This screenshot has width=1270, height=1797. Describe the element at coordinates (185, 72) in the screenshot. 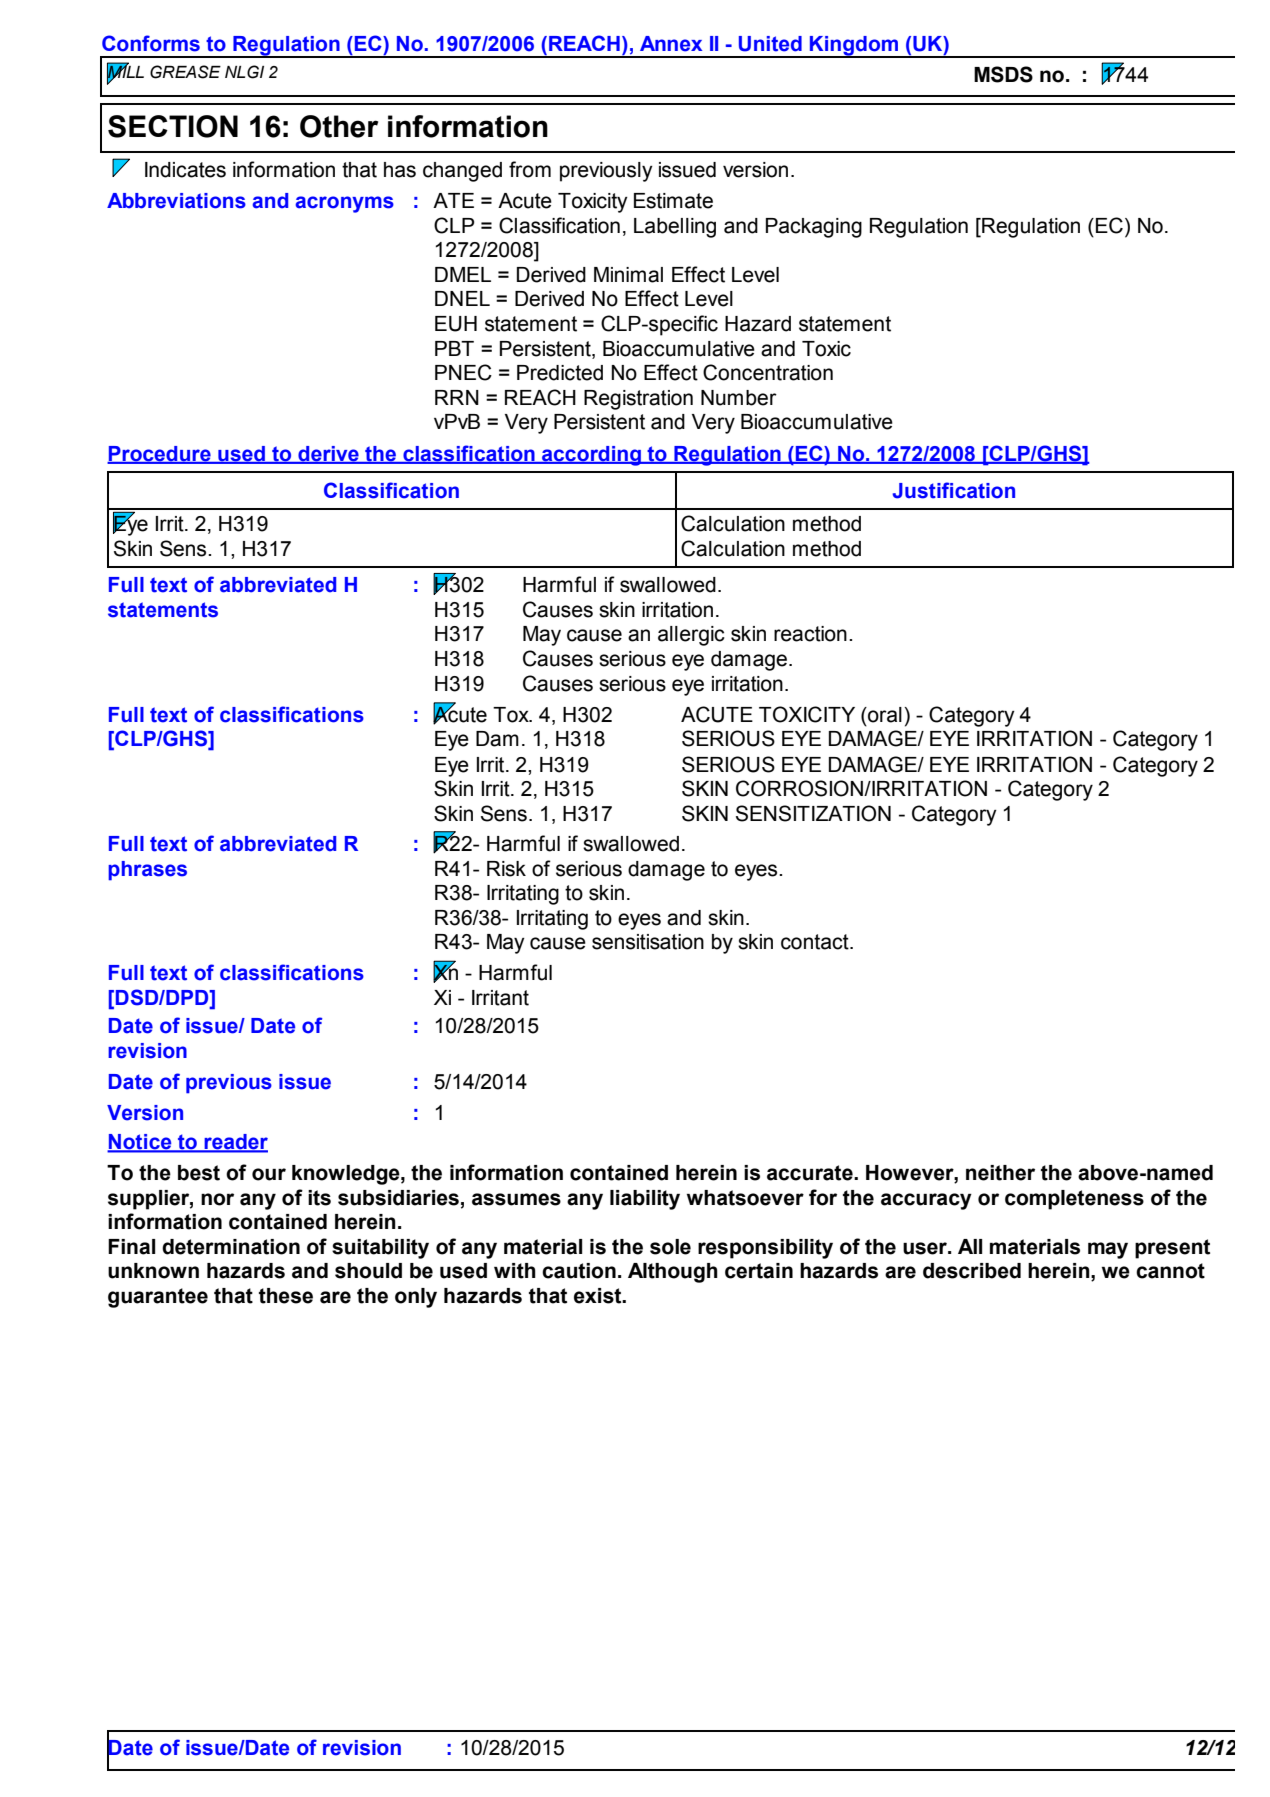

I see `GREASE` at that location.
